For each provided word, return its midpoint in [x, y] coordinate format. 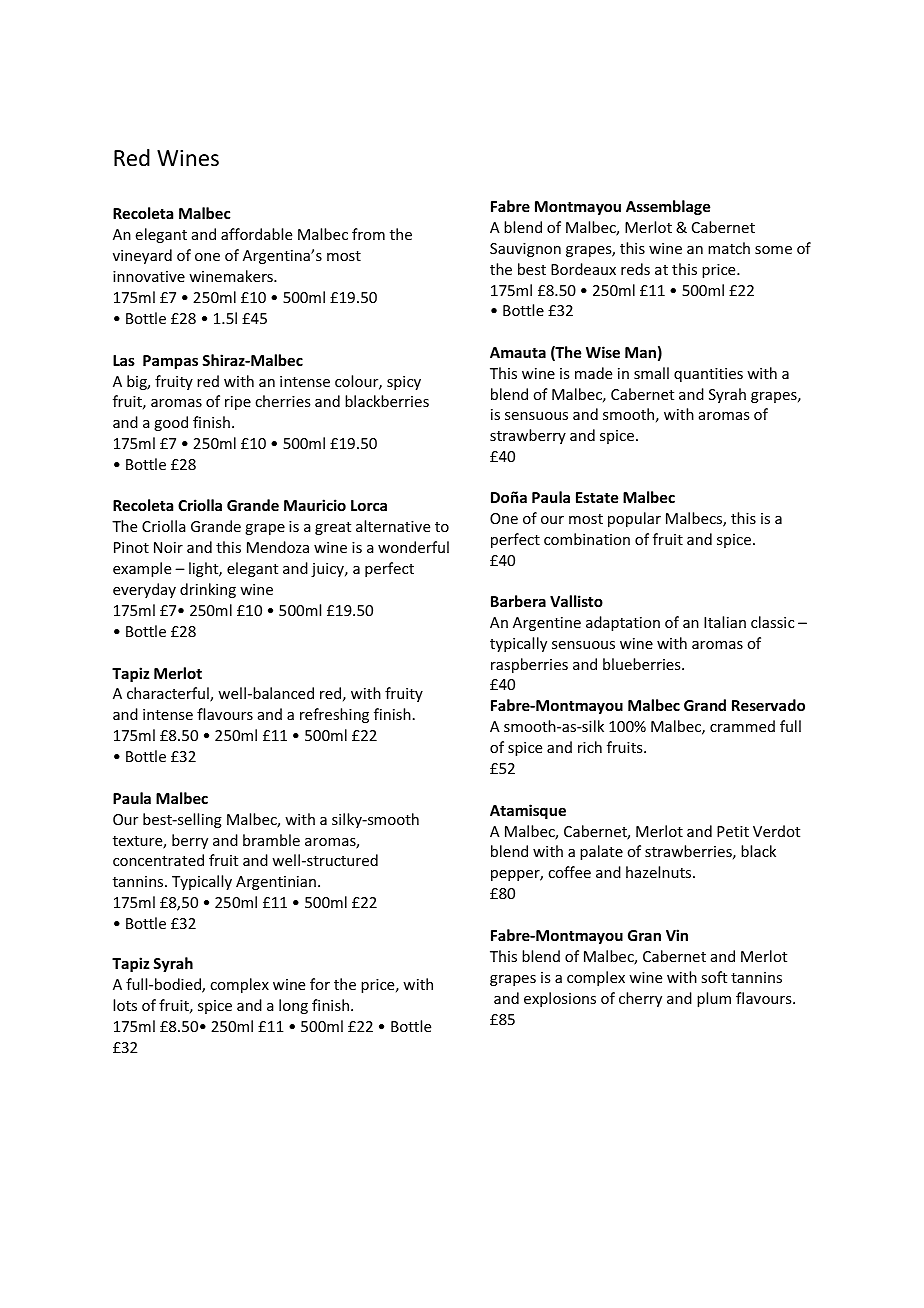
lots [125, 1005]
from [368, 234]
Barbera [518, 601]
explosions [560, 999]
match [729, 248]
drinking [208, 590]
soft [714, 977]
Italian [725, 622]
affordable [256, 234]
